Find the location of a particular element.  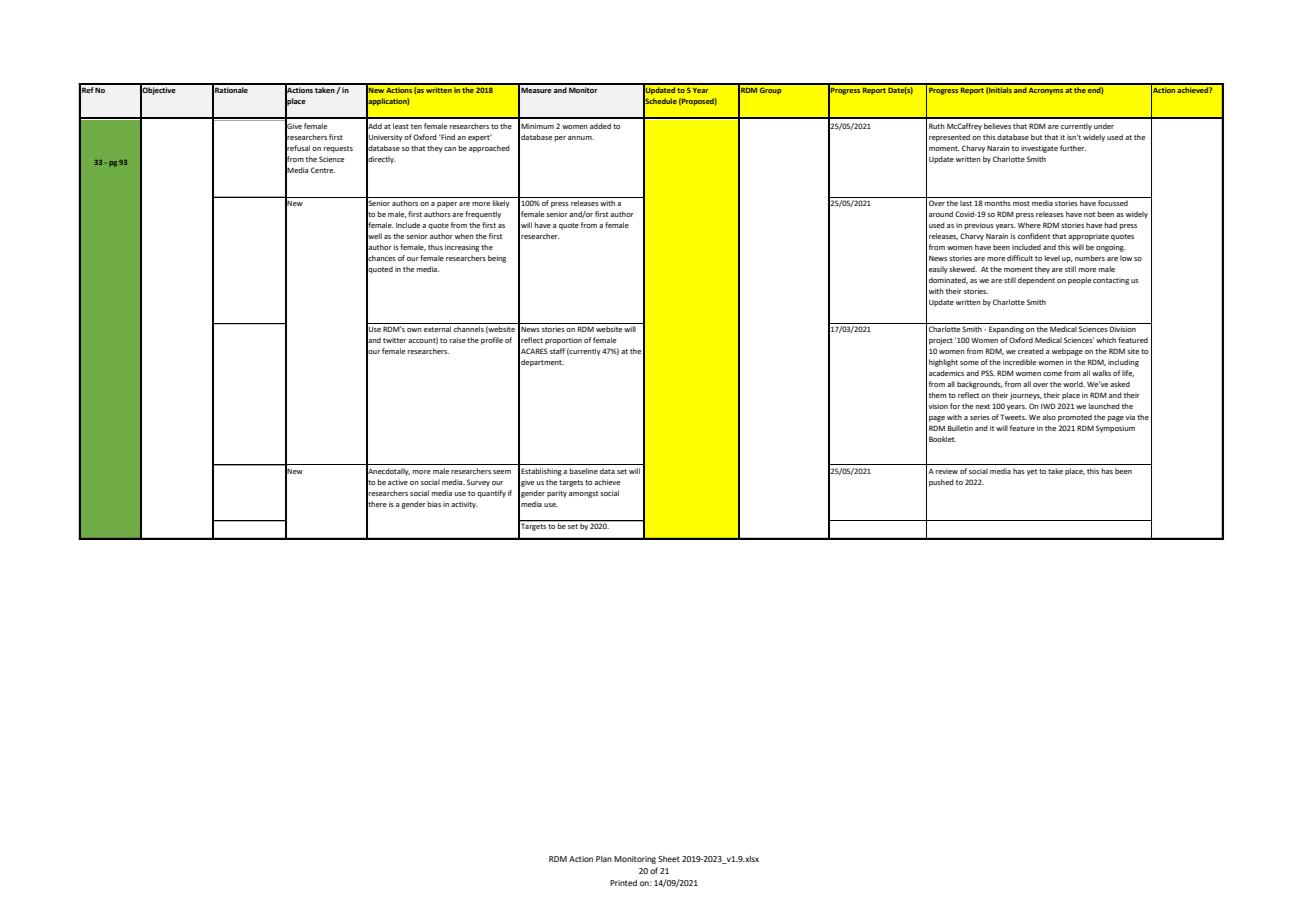

yet is located at coordinates (1032, 472).
